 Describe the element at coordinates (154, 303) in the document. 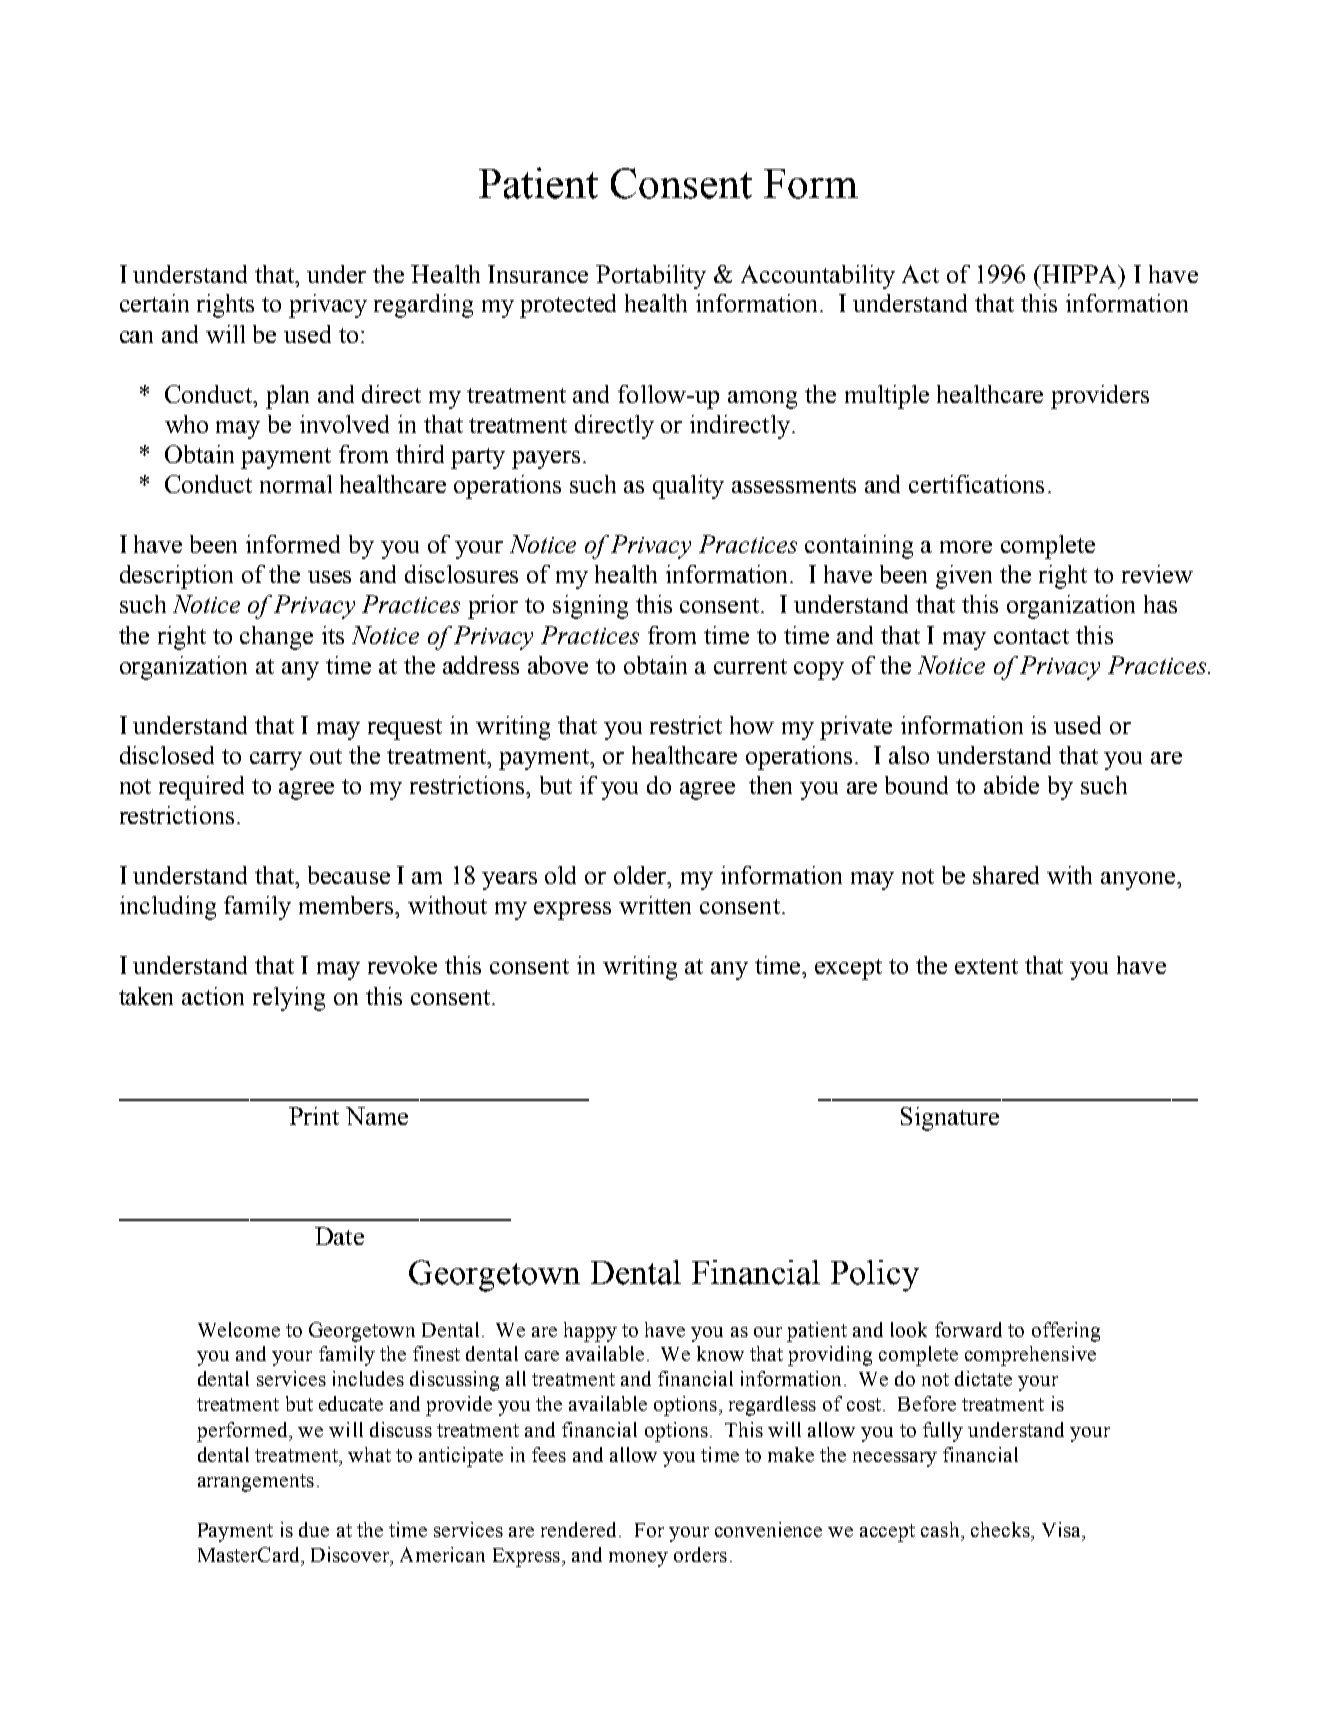

I see `certain` at that location.
